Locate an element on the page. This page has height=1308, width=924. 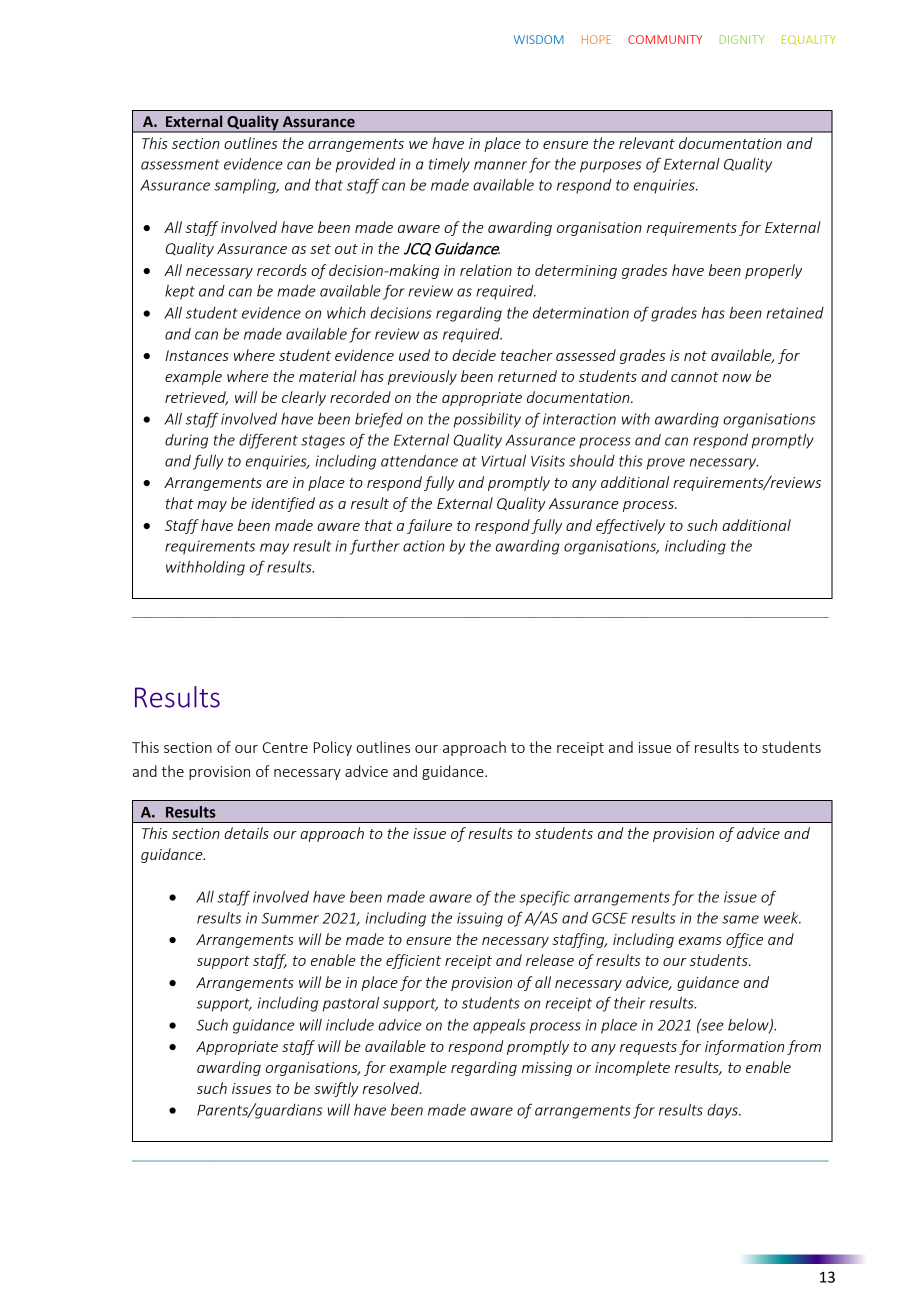
days is located at coordinates (723, 1111).
